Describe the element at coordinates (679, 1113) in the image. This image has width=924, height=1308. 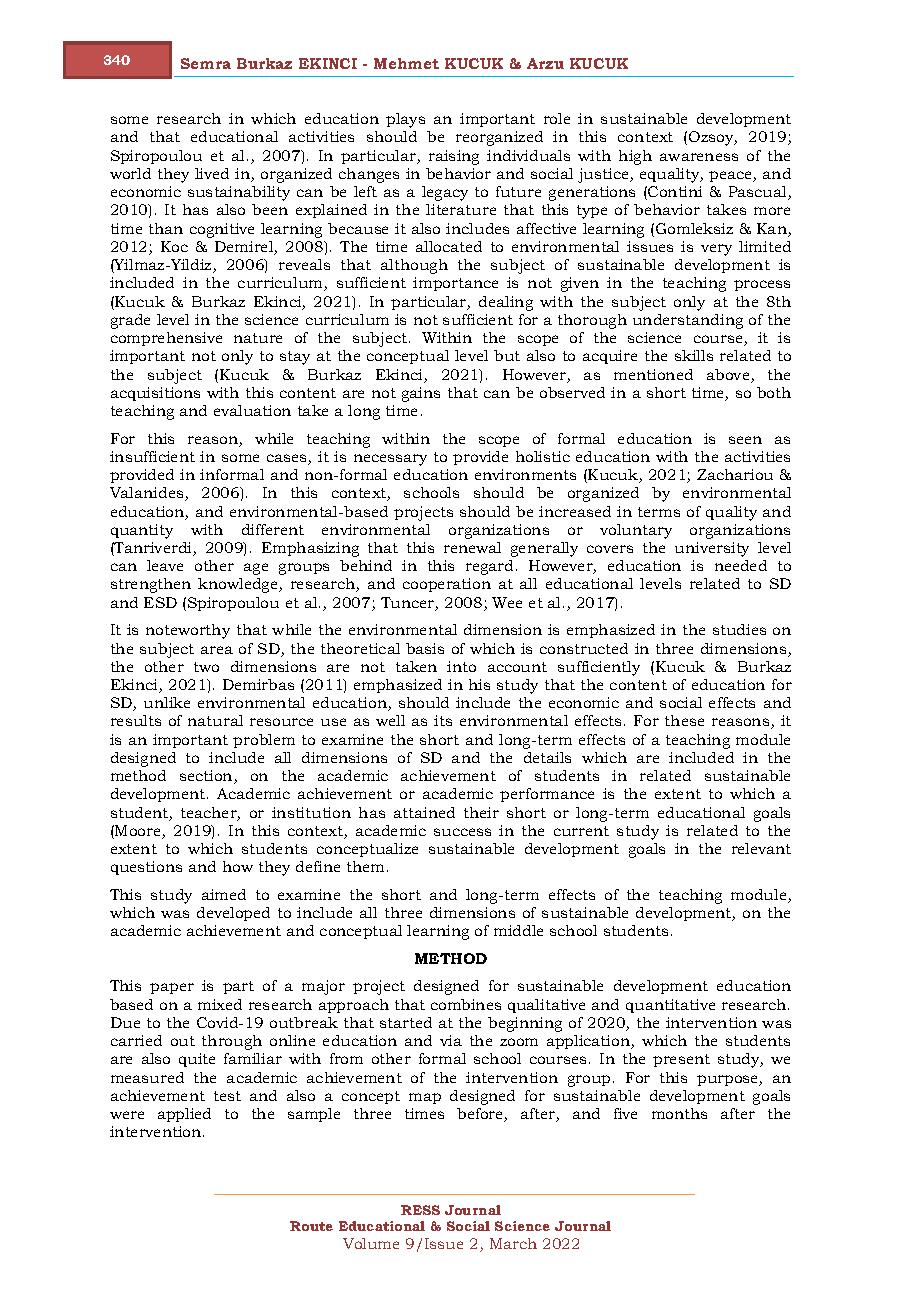
I see `months` at that location.
